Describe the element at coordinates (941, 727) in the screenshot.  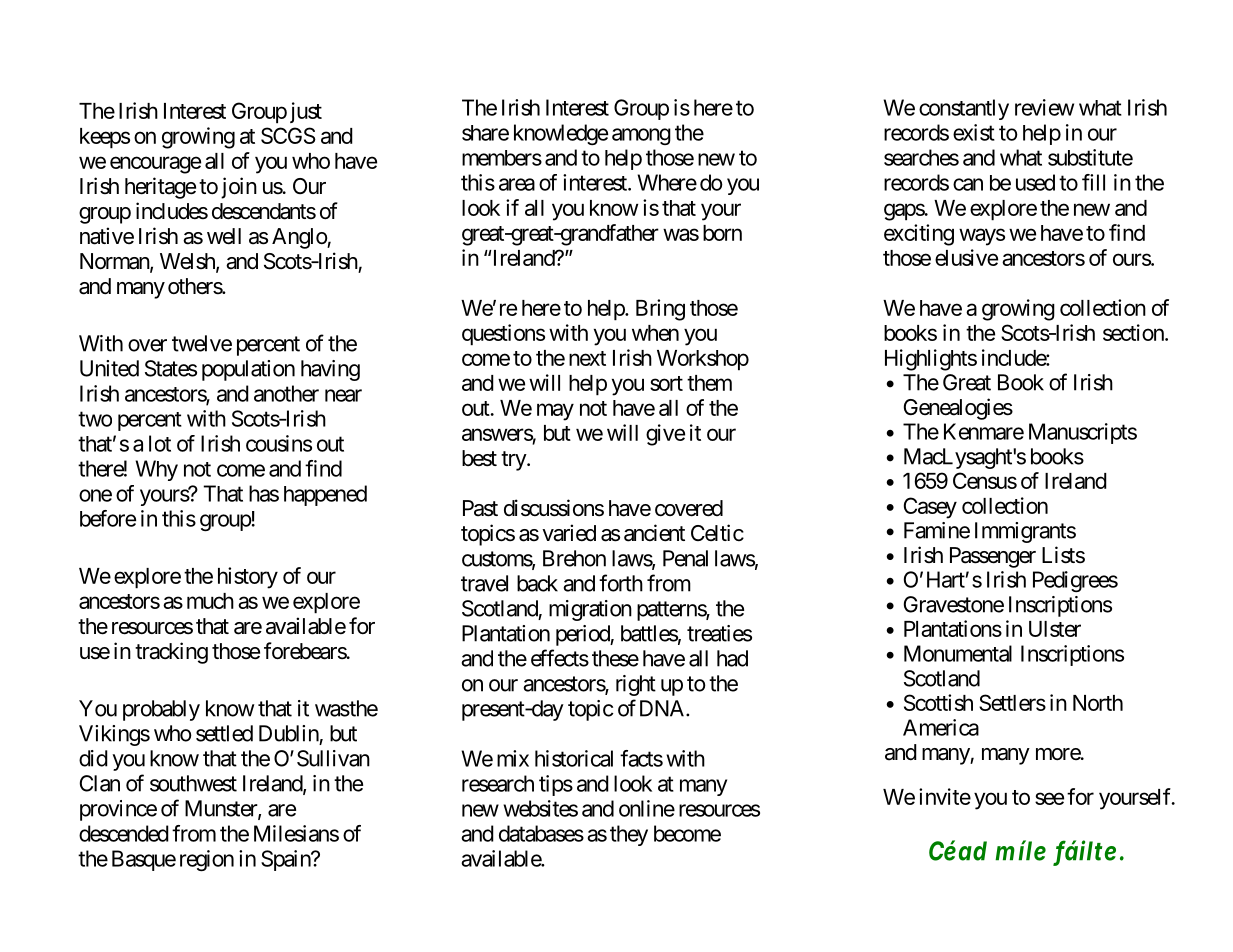
I see `America` at that location.
